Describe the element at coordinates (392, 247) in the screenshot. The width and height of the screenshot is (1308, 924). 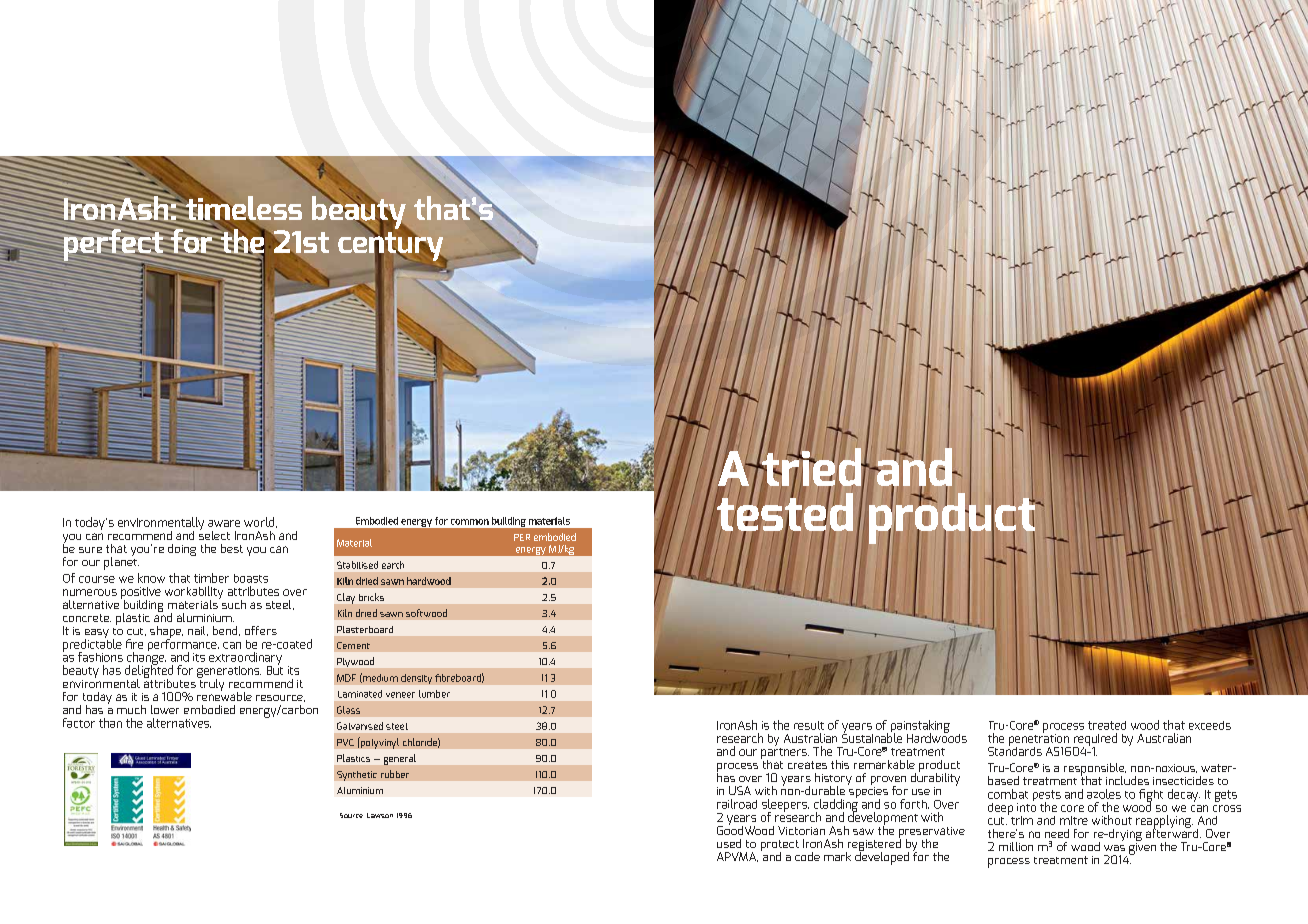
I see `century` at that location.
